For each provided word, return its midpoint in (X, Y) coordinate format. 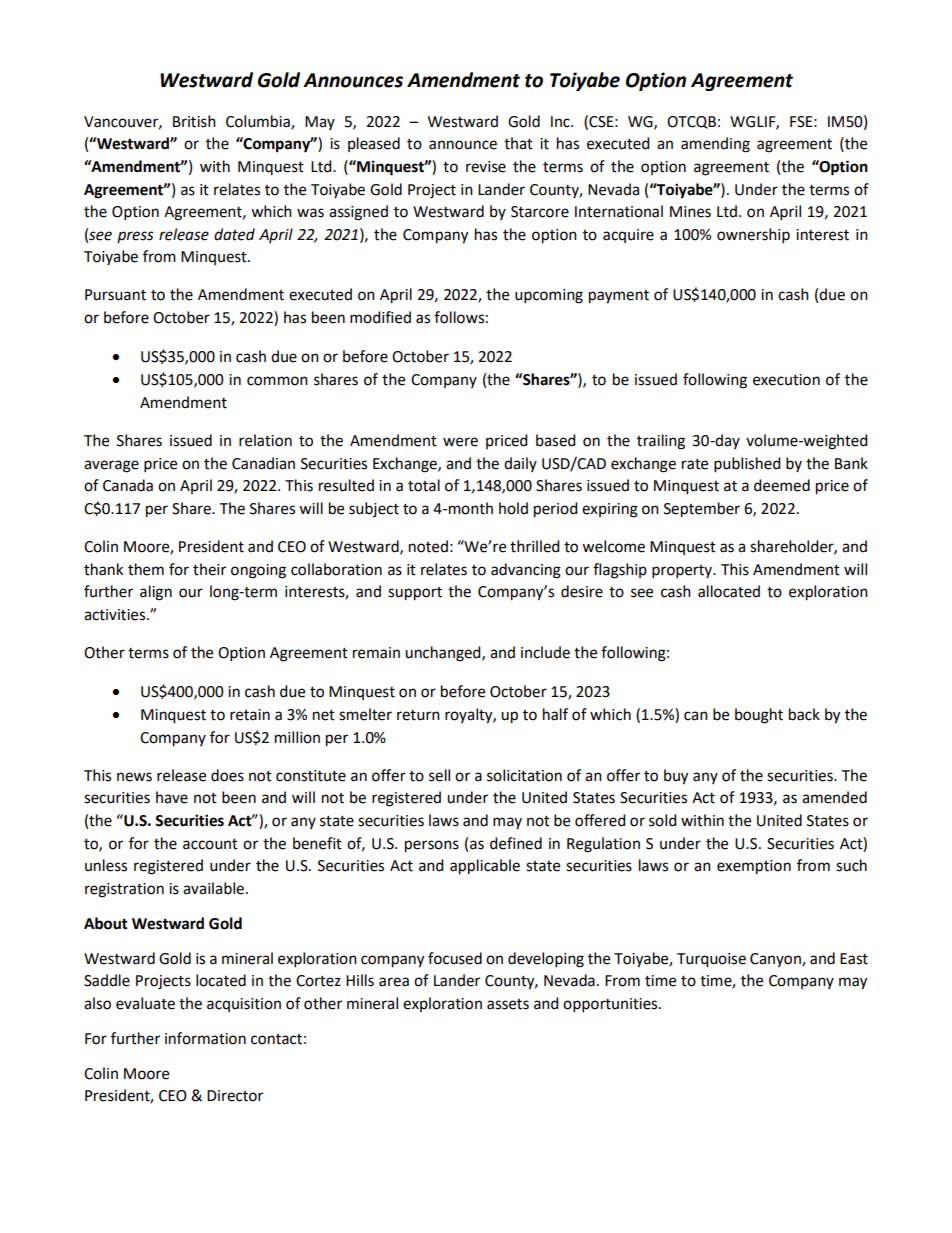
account (210, 844)
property (683, 572)
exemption (754, 867)
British (194, 121)
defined (516, 843)
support (415, 594)
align (156, 593)
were (460, 442)
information (205, 1038)
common (277, 381)
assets (508, 1004)
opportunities (611, 1005)
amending (715, 145)
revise (486, 167)
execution (786, 380)
